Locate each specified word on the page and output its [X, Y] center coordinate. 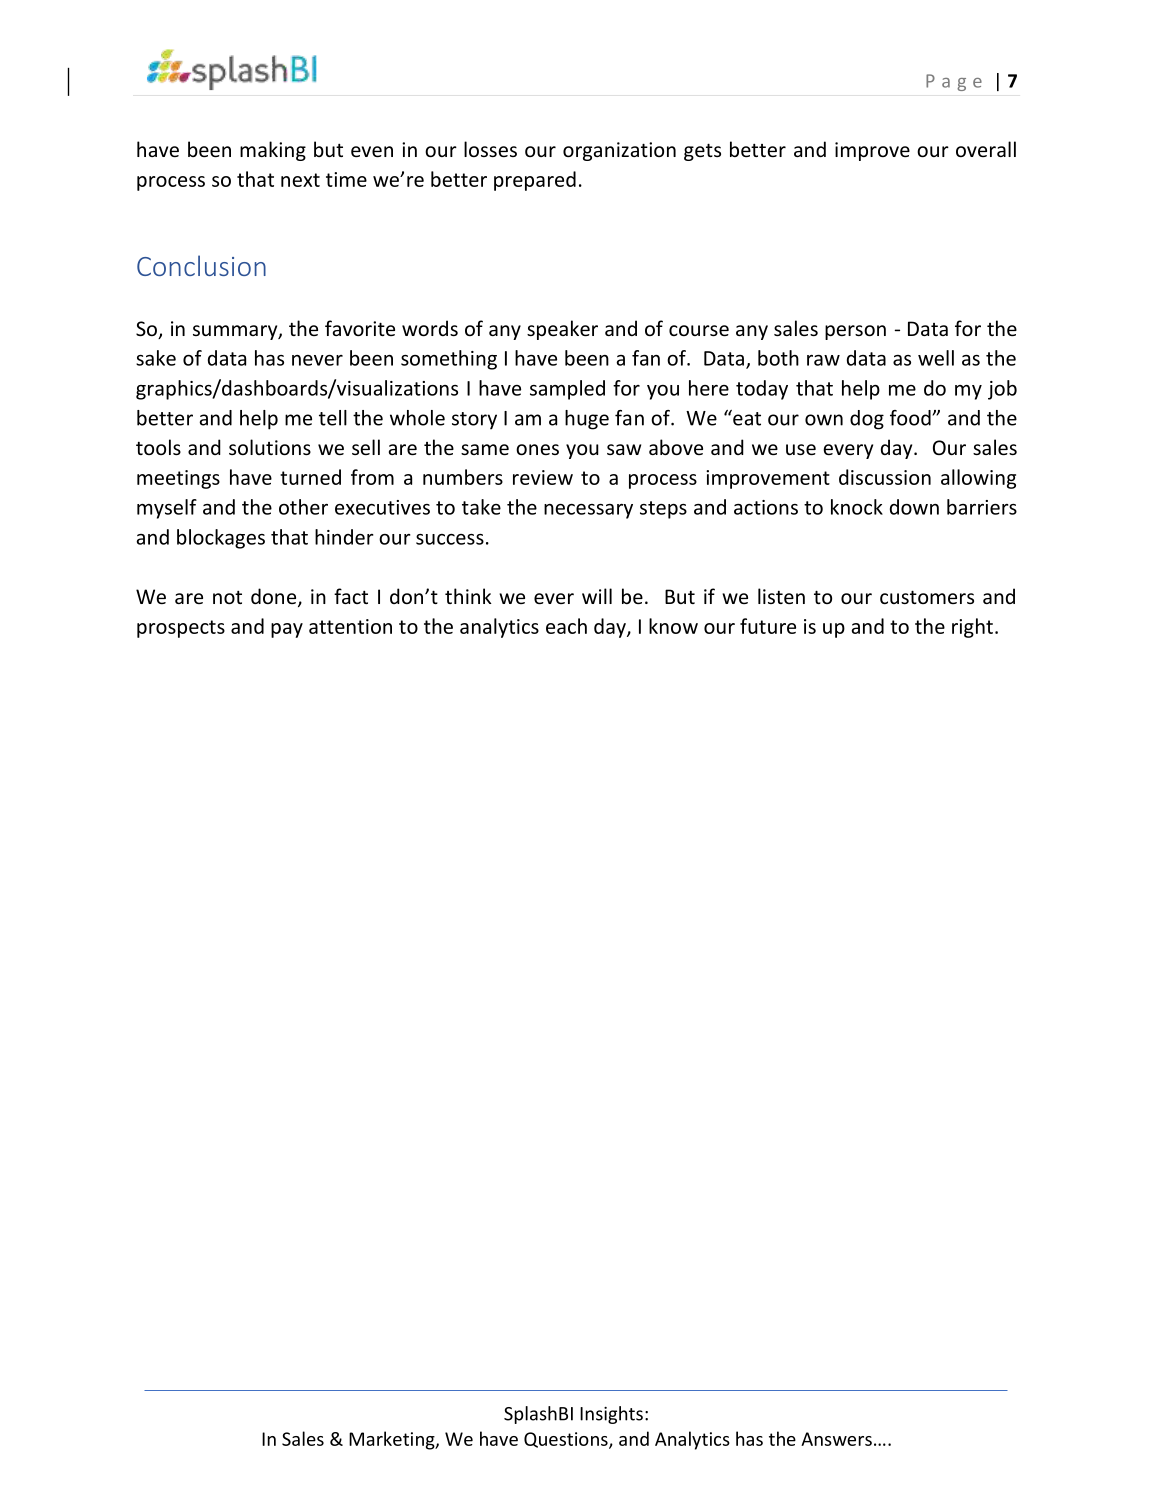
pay [287, 630]
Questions [567, 1440]
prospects [181, 629]
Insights [611, 1415]
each [566, 626]
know [673, 626]
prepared [535, 181]
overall [986, 149]
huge [587, 420]
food [911, 418]
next [300, 180]
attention [350, 626]
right [972, 628]
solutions [270, 447]
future [768, 626]
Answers [836, 1439]
